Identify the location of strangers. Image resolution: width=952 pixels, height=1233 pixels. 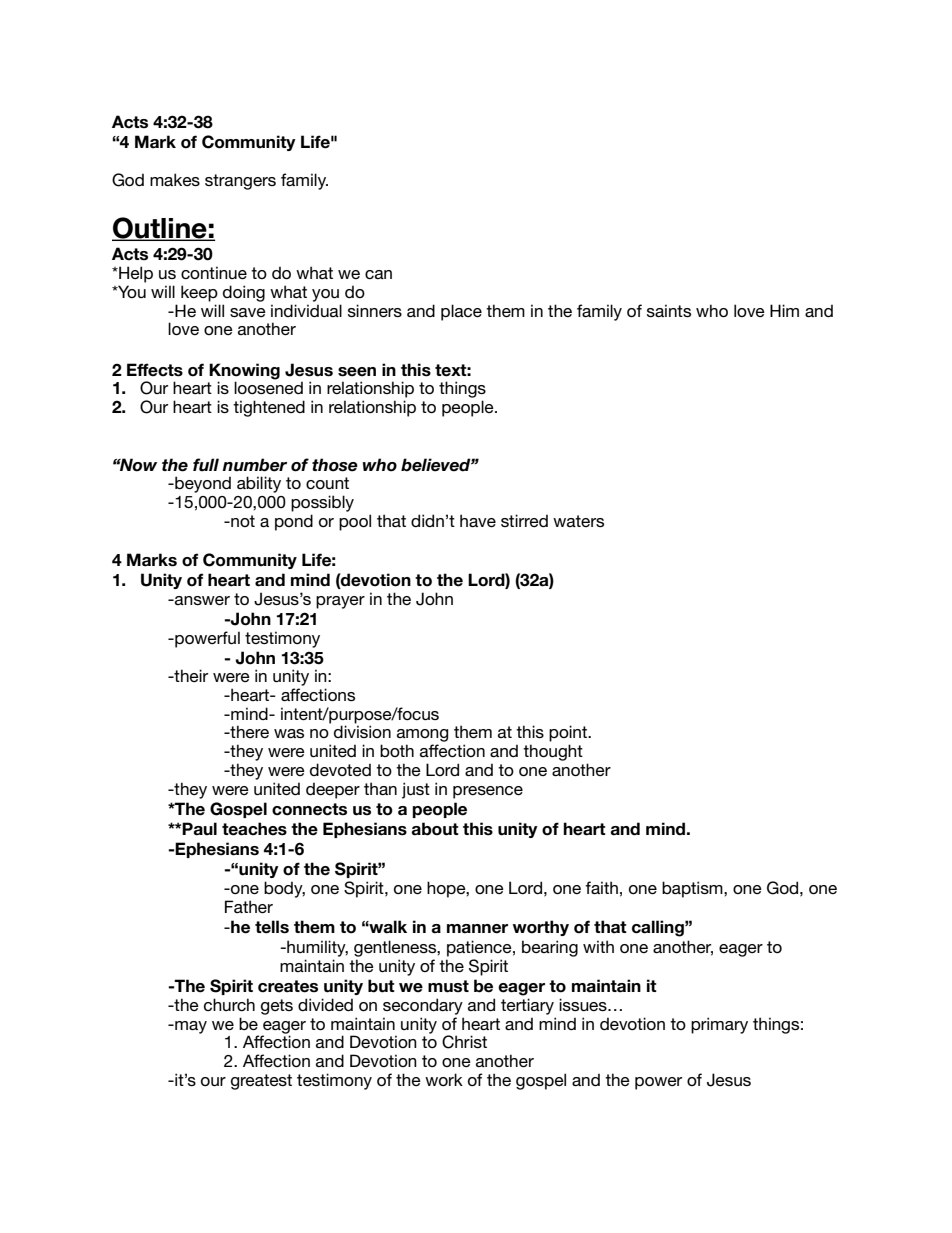
(240, 182).
